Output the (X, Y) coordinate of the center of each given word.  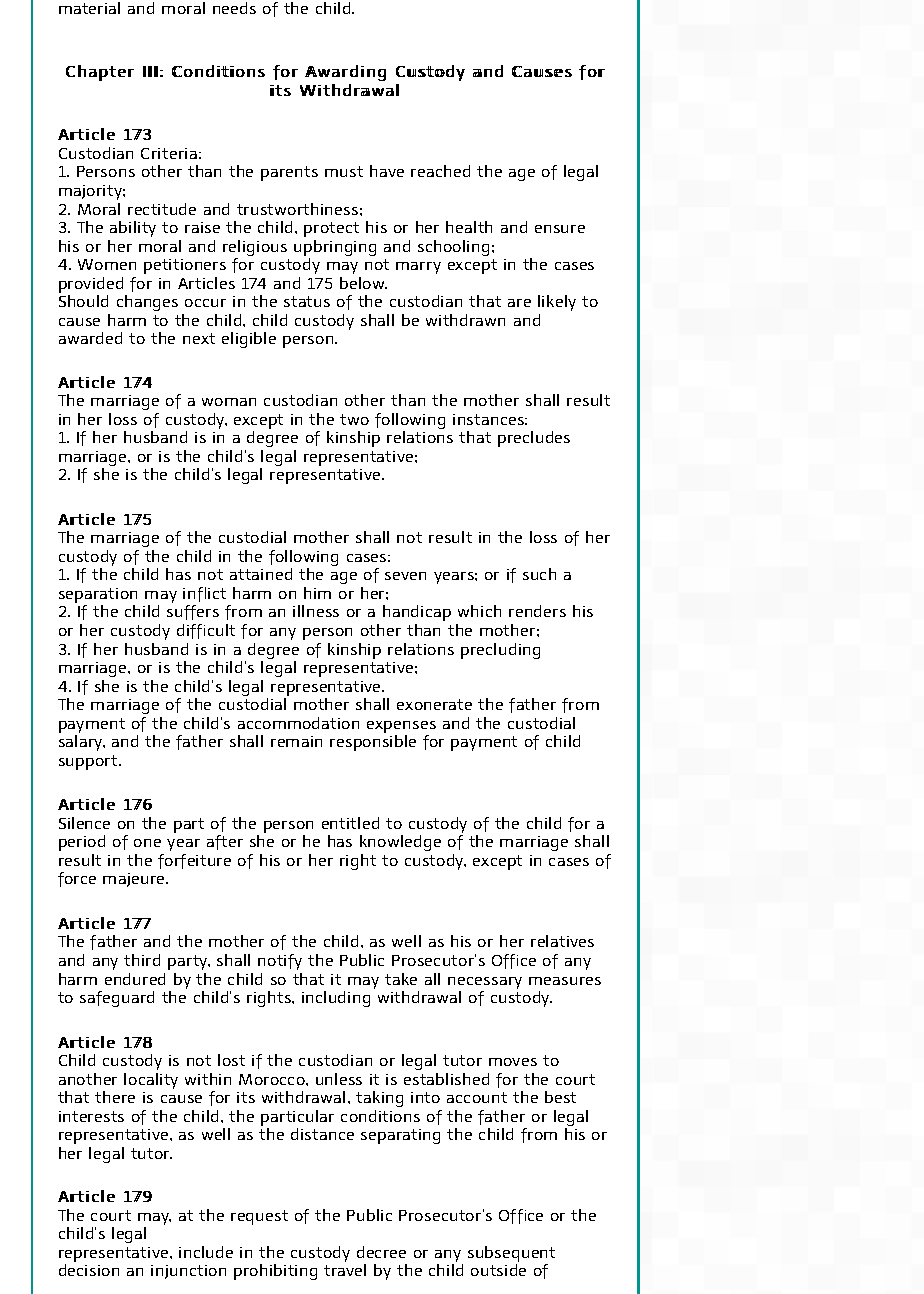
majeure (135, 880)
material (89, 8)
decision (89, 1270)
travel (345, 1270)
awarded (90, 338)
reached (440, 171)
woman (229, 402)
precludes (534, 439)
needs (234, 8)
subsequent (511, 1255)
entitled (350, 823)
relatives (562, 941)
